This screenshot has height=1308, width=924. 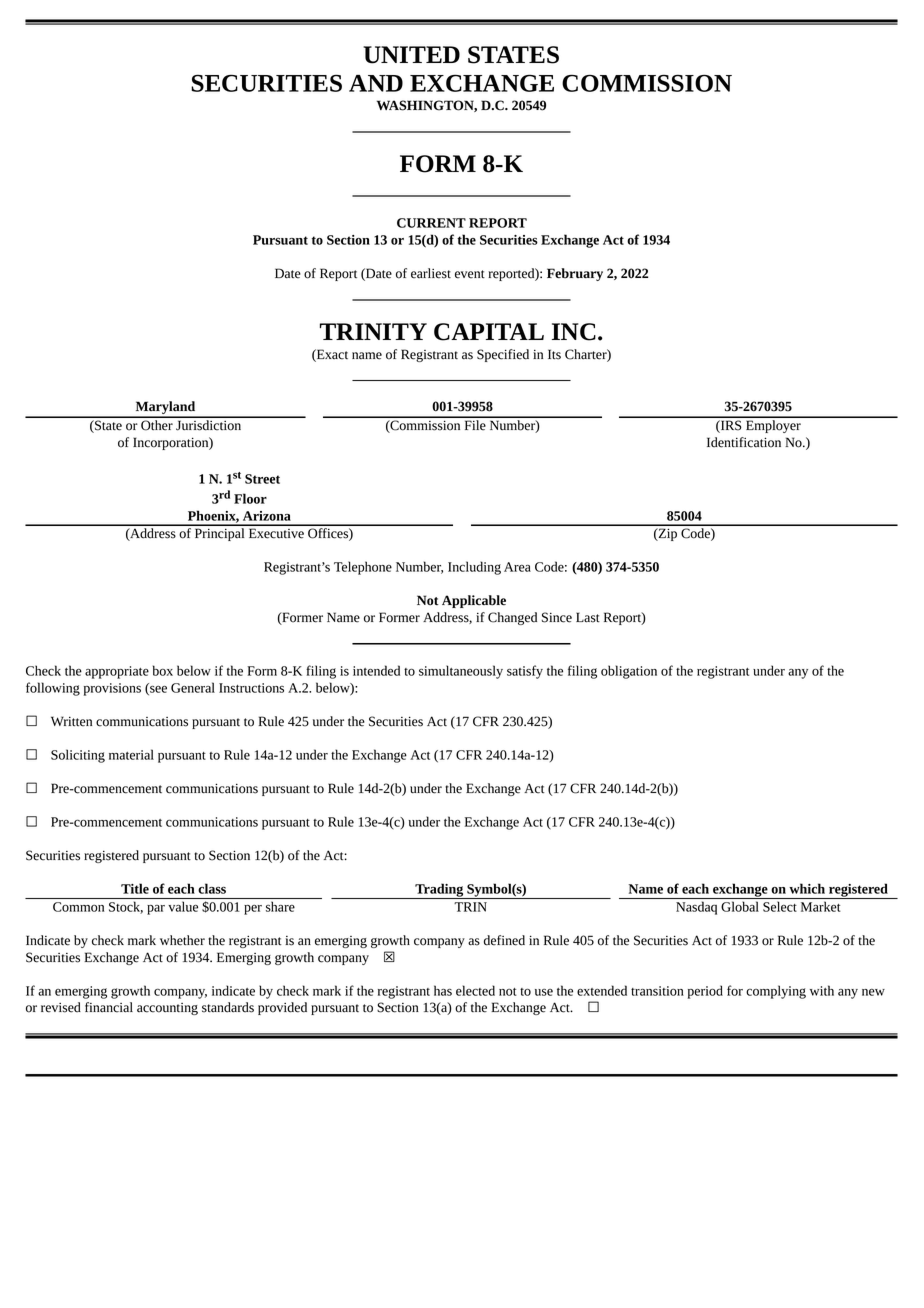 What do you see at coordinates (461, 672) in the screenshot?
I see `simultaneously` at bounding box center [461, 672].
